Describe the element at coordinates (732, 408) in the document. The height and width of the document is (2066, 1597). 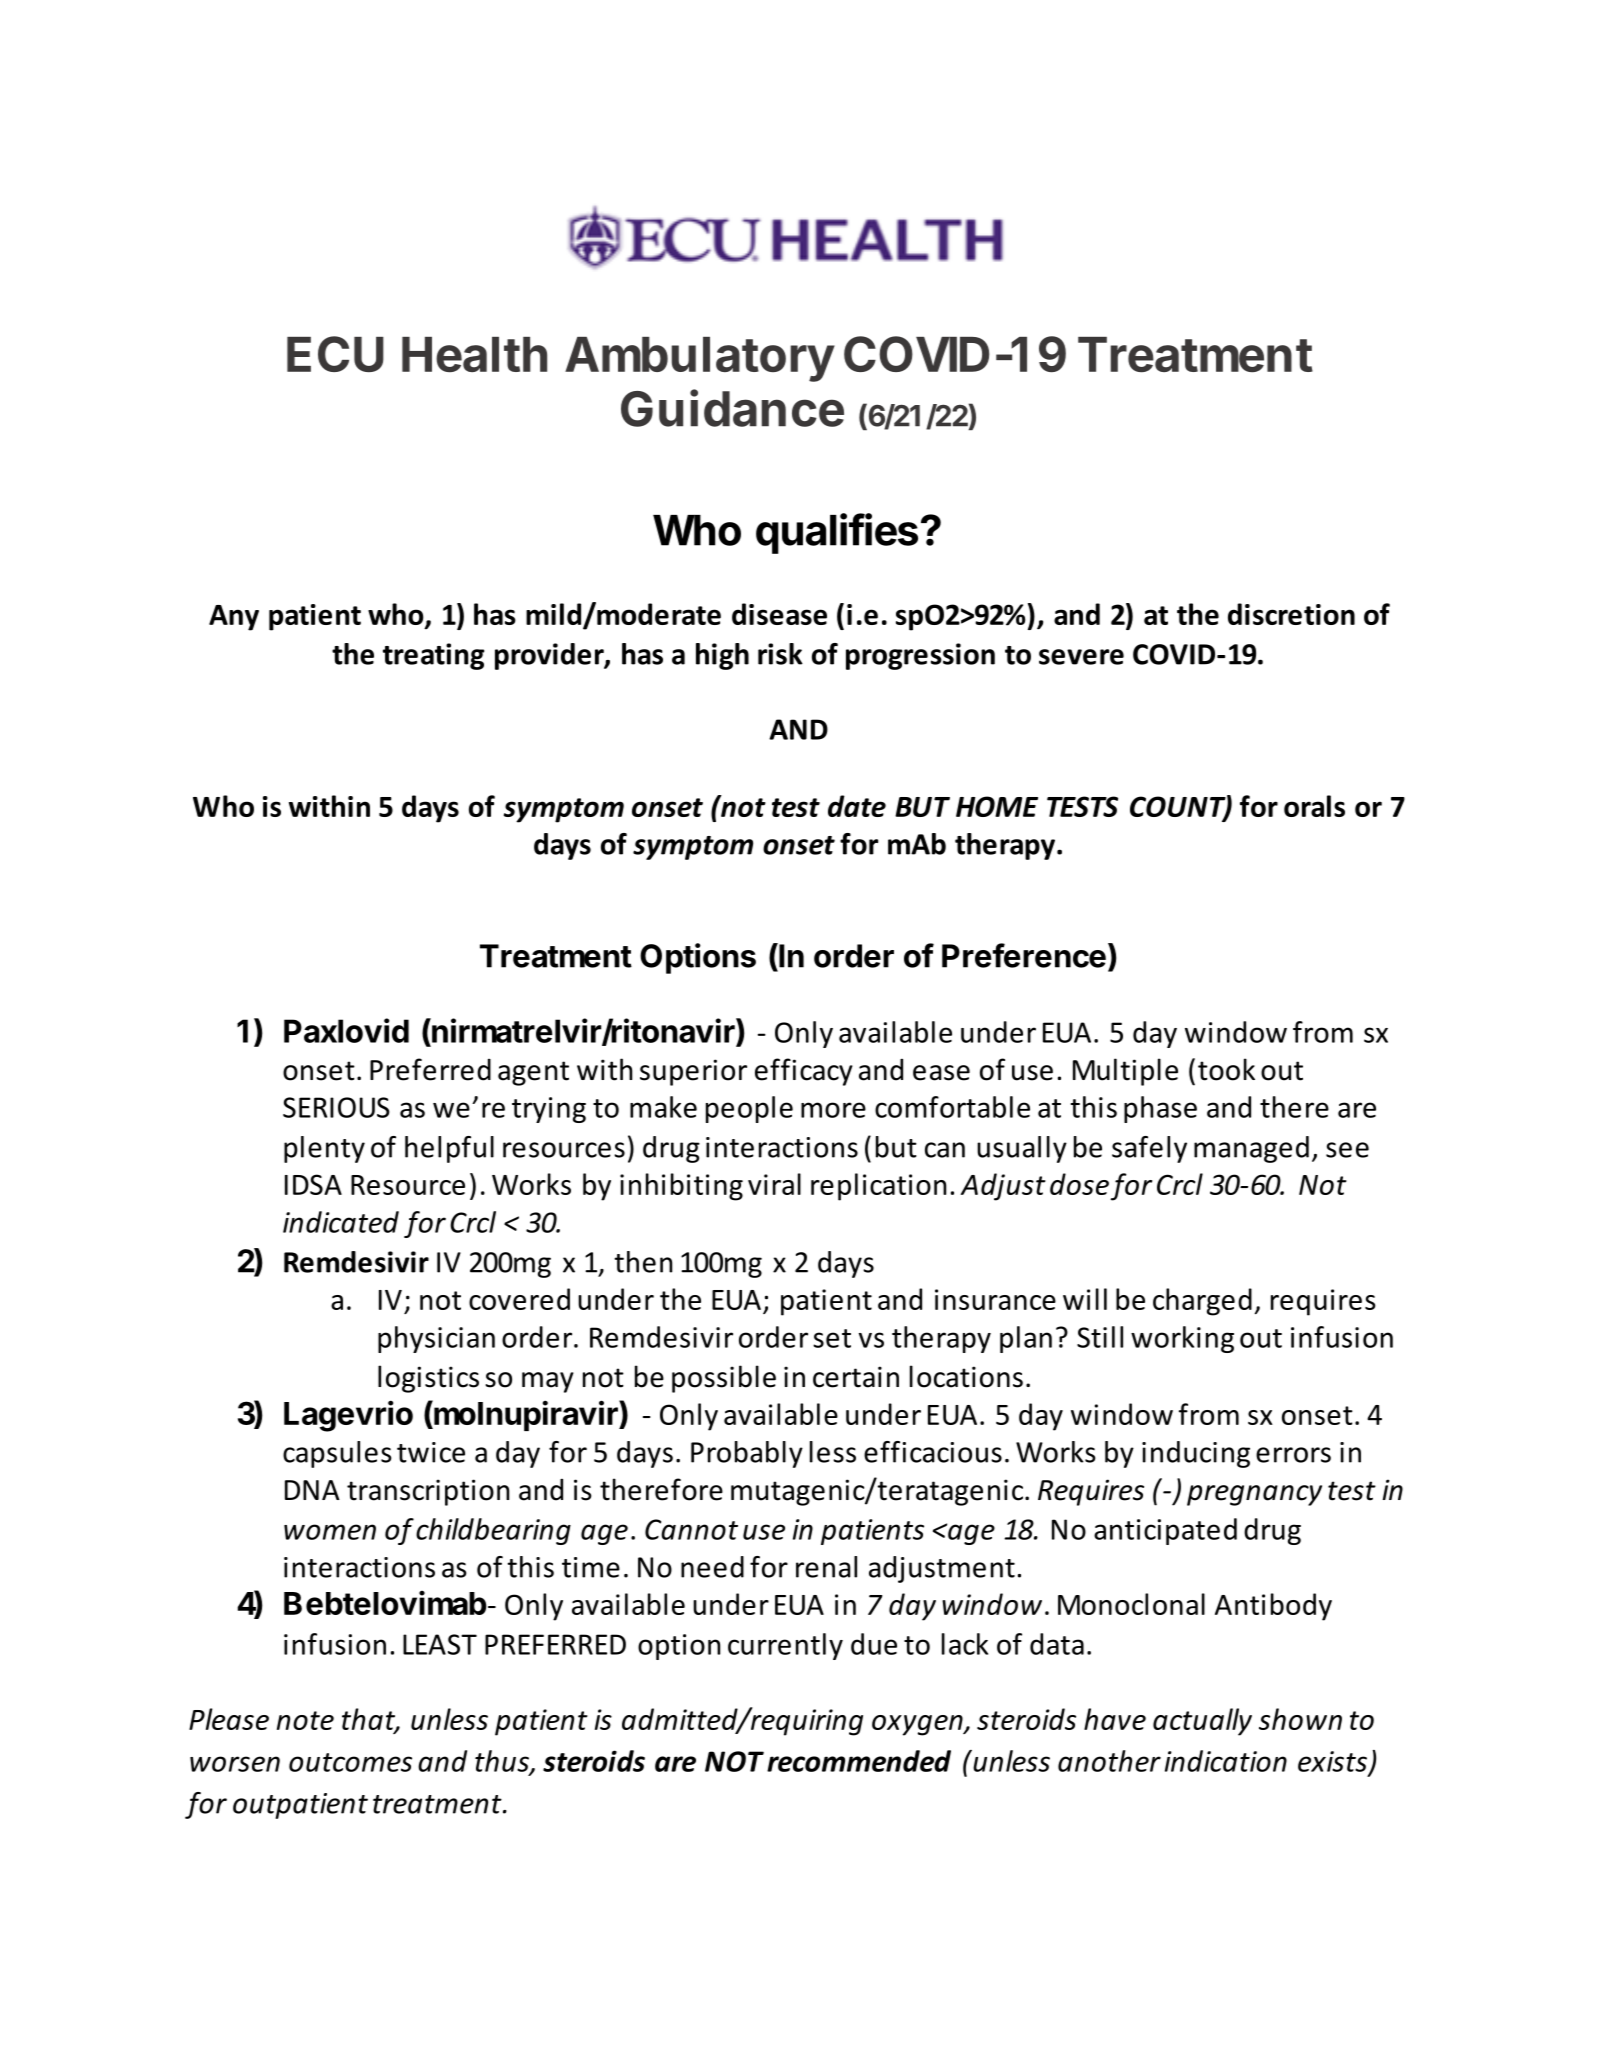
I see `Guidance` at that location.
